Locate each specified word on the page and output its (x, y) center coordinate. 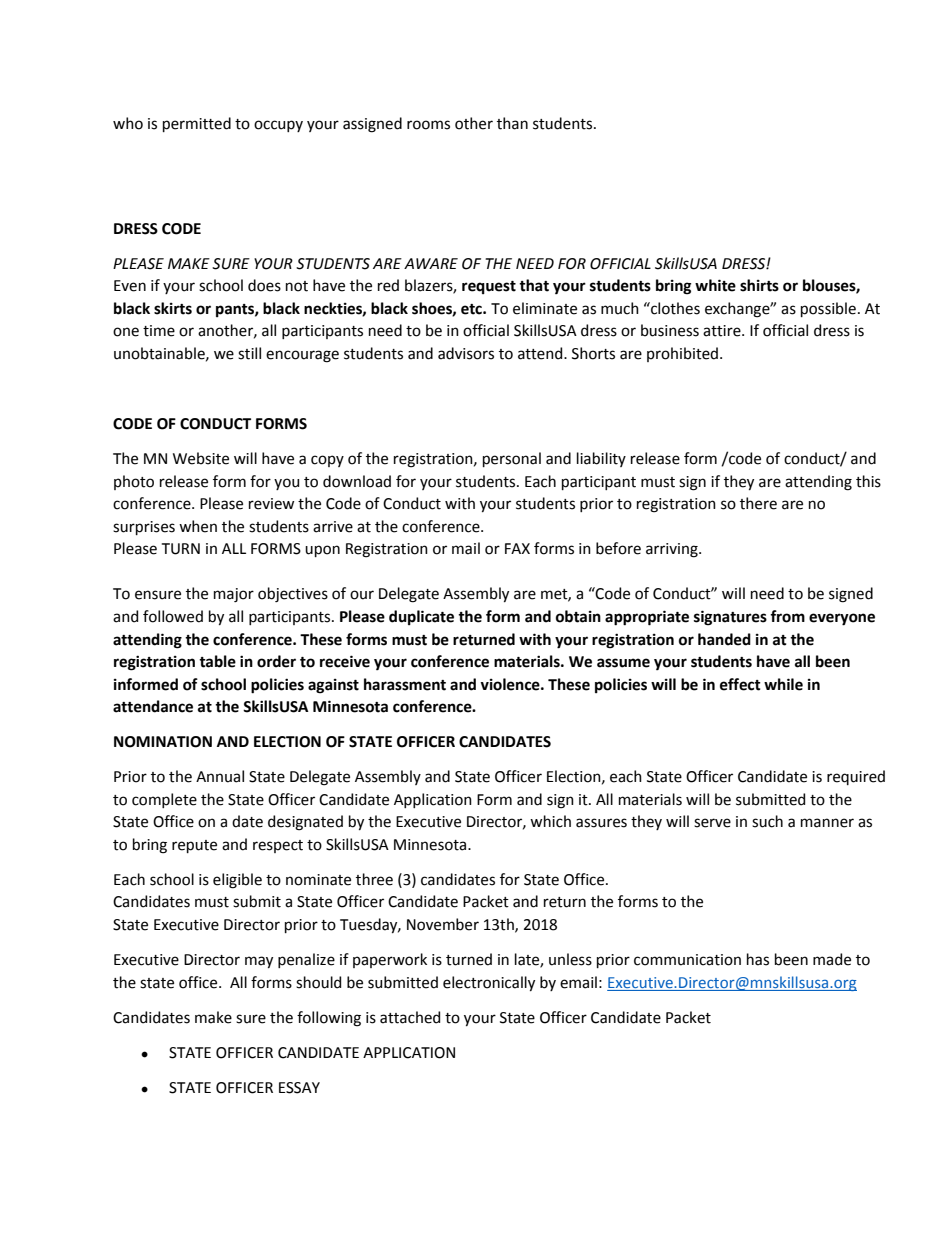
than (512, 123)
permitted (197, 124)
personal (512, 459)
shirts (759, 285)
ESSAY (299, 1088)
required (856, 777)
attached (410, 1017)
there (758, 503)
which (550, 821)
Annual (220, 776)
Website (201, 458)
